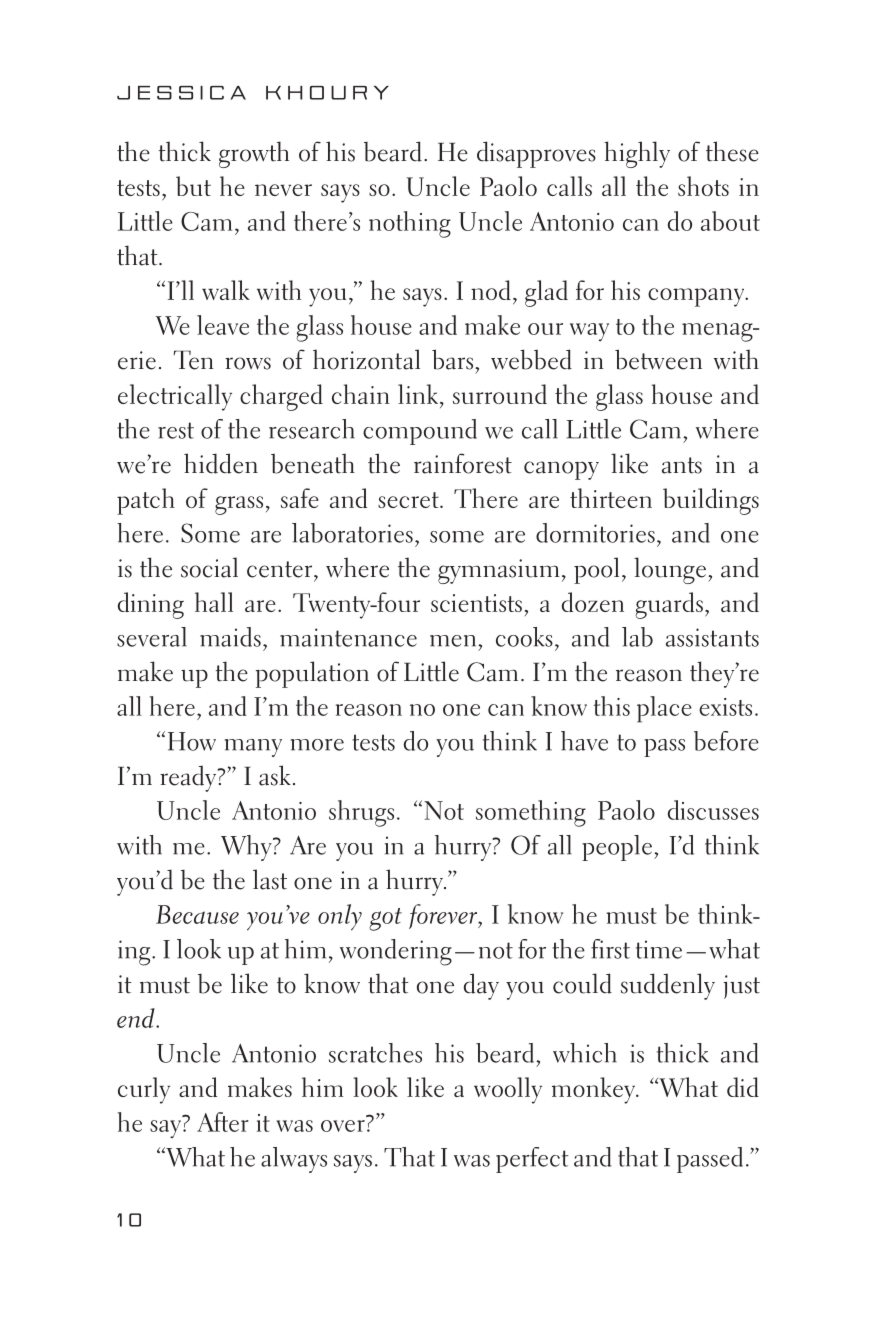  What do you see at coordinates (189, 778) in the screenshot?
I see `ready` at bounding box center [189, 778].
